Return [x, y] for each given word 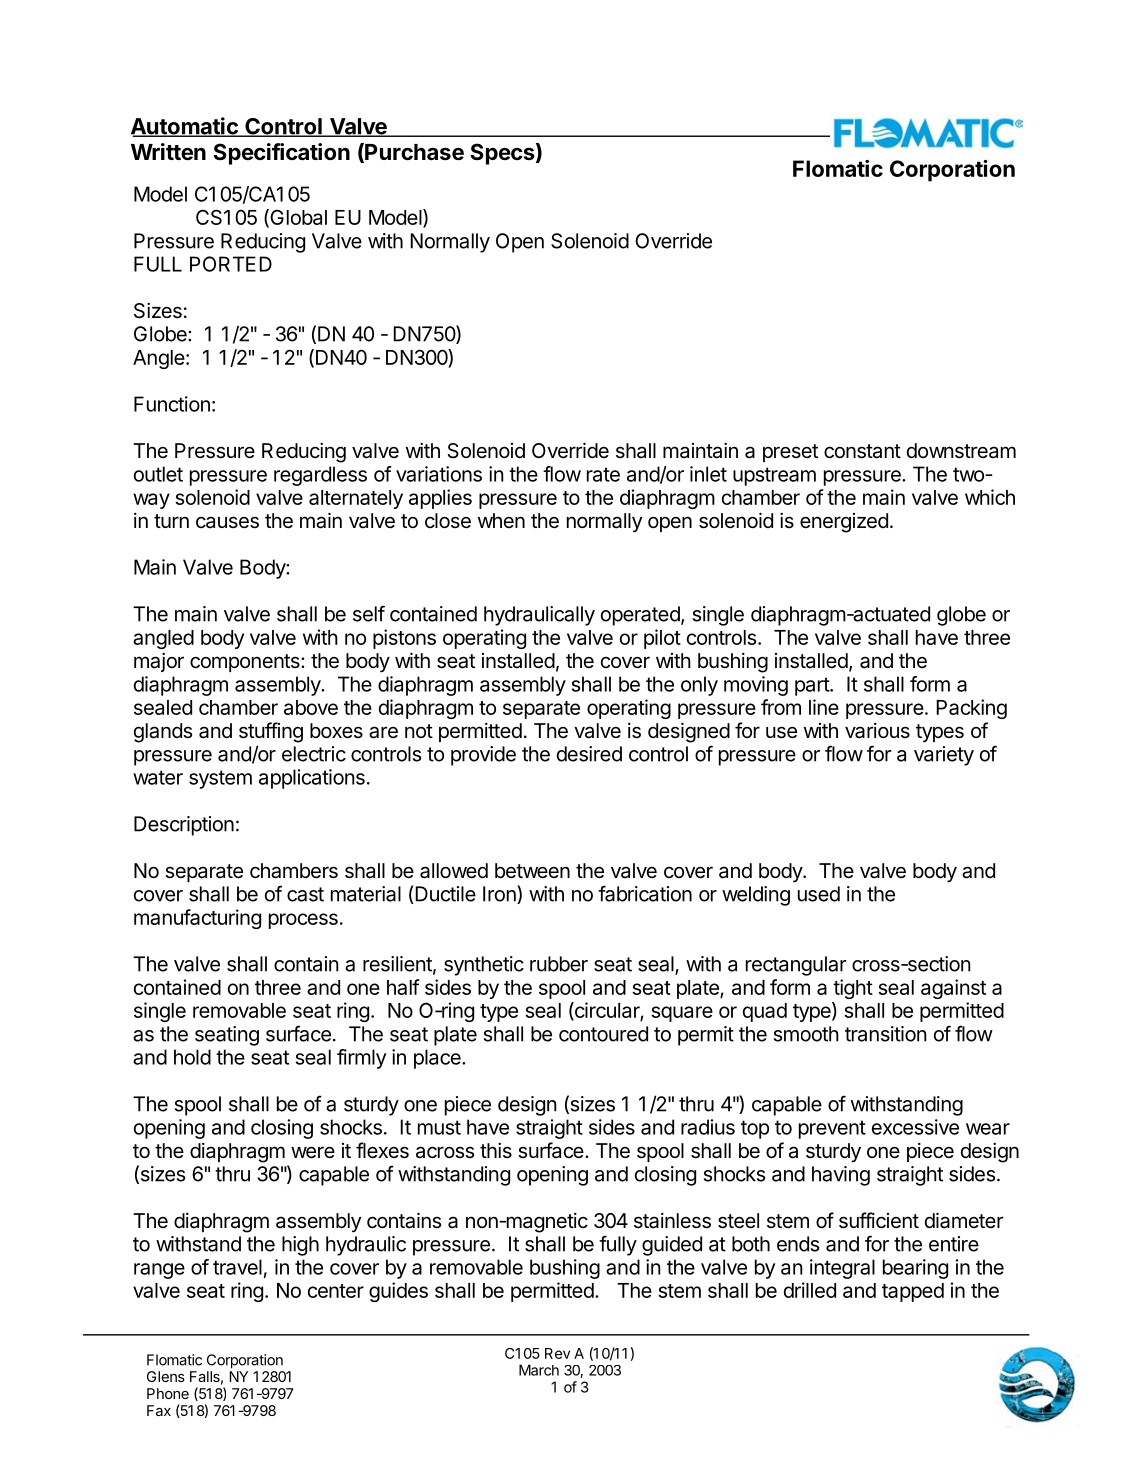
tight [853, 989]
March [539, 1370]
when [501, 520]
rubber [559, 964]
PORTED [231, 264]
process [303, 921]
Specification [281, 154]
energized [844, 523]
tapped [913, 1292]
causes [227, 522]
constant [862, 451]
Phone [168, 1393]
